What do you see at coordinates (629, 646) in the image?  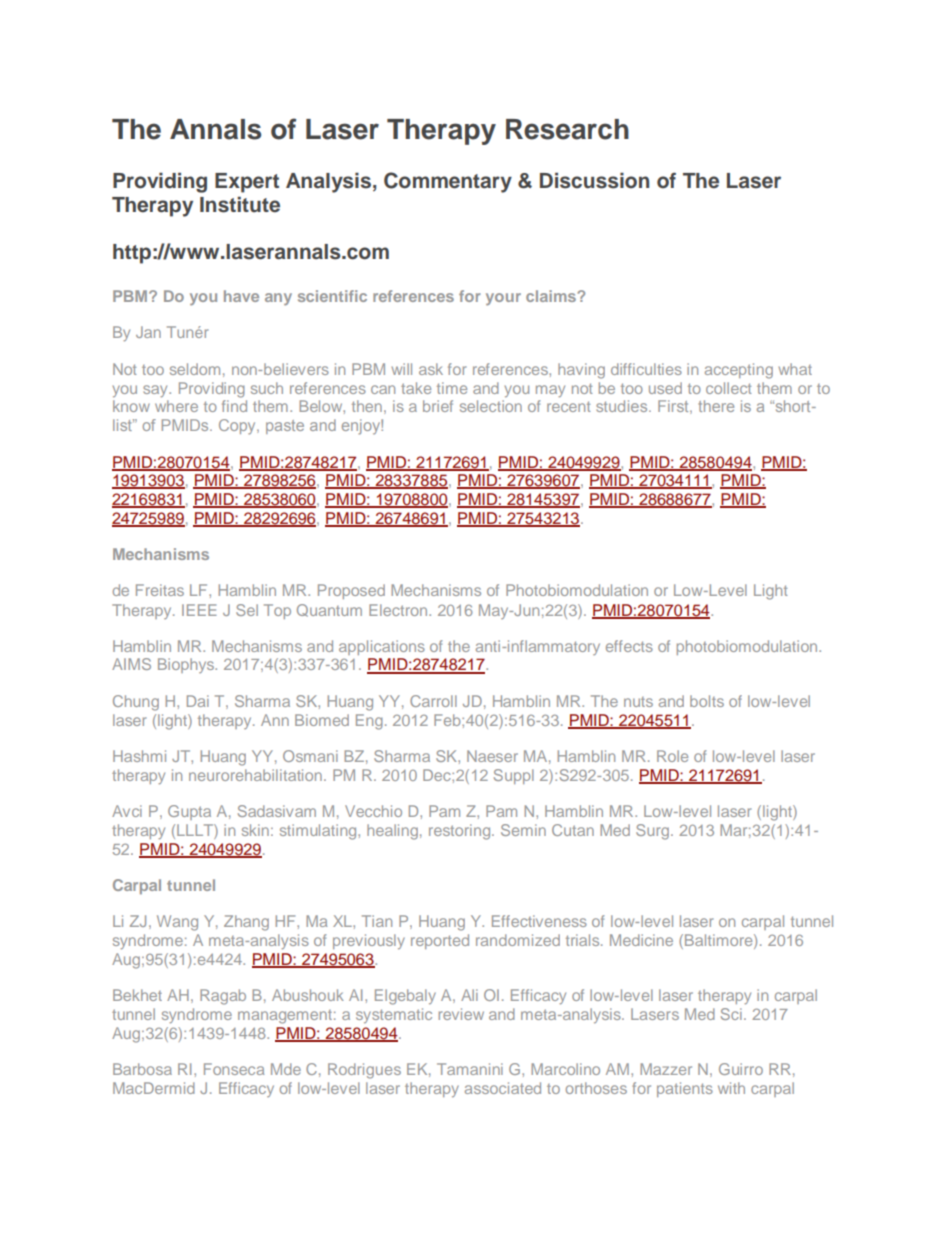 I see `effects` at bounding box center [629, 646].
